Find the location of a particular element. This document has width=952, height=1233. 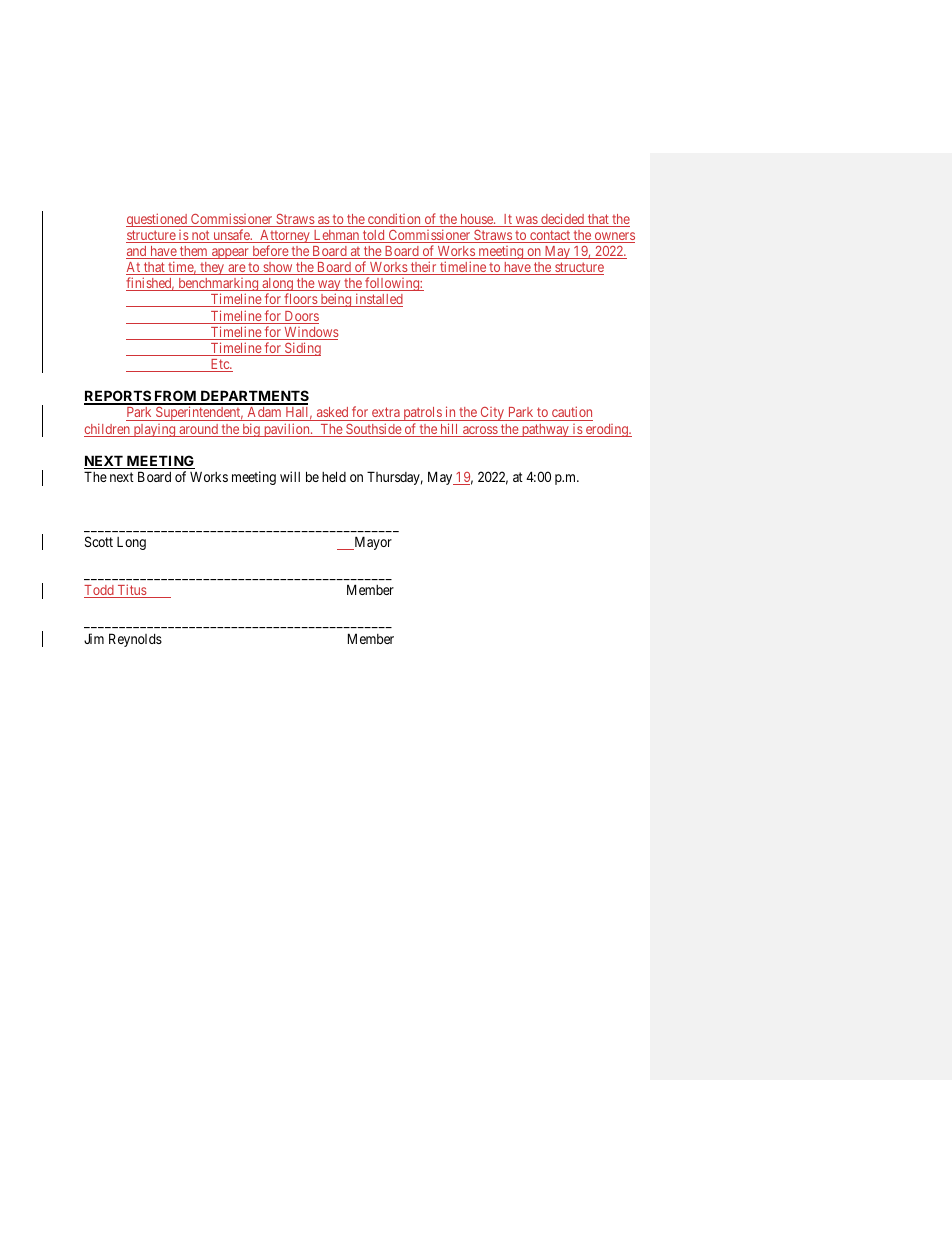

playing is located at coordinates (154, 430).
